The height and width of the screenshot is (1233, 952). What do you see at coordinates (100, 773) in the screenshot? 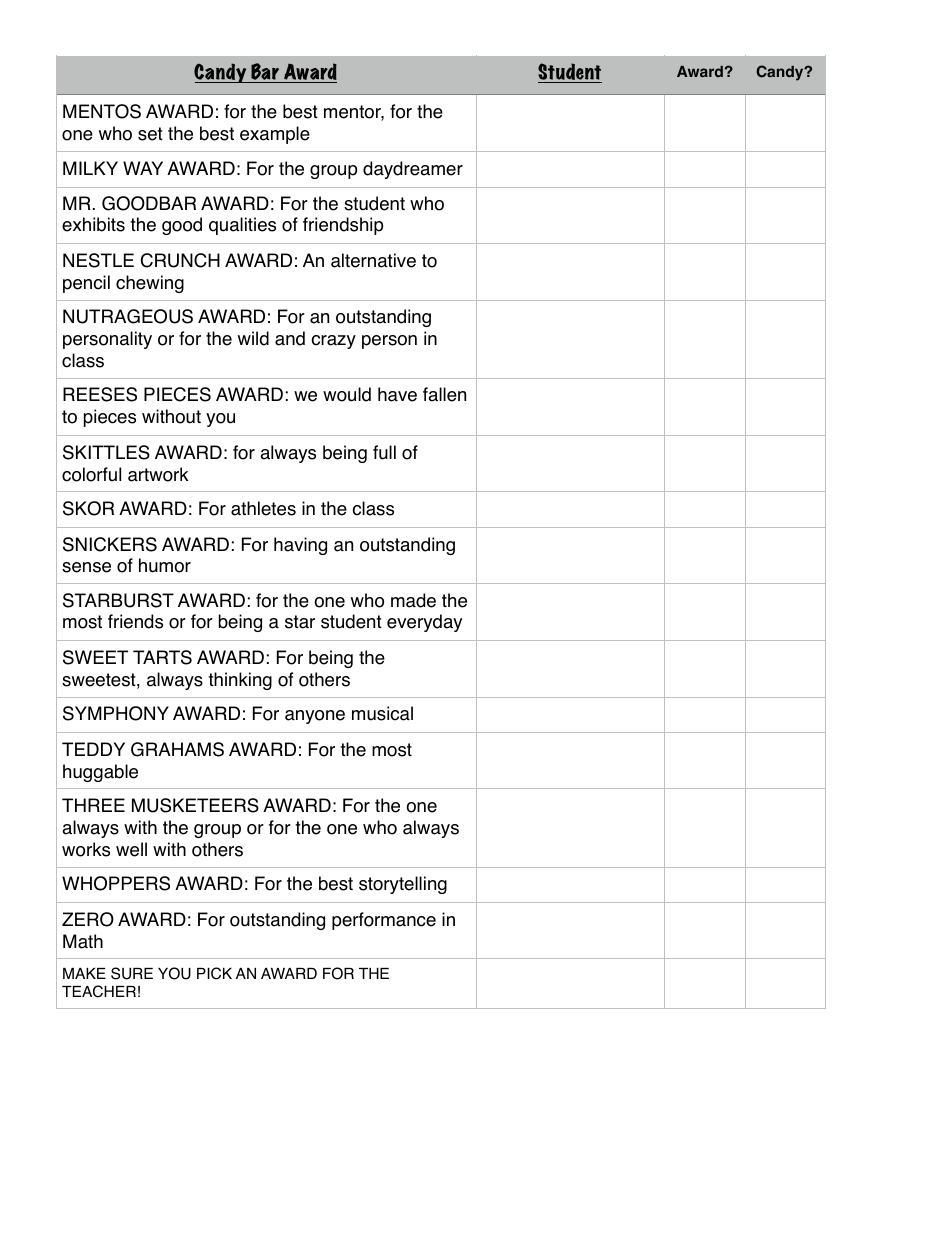
I see `huggable` at bounding box center [100, 773].
